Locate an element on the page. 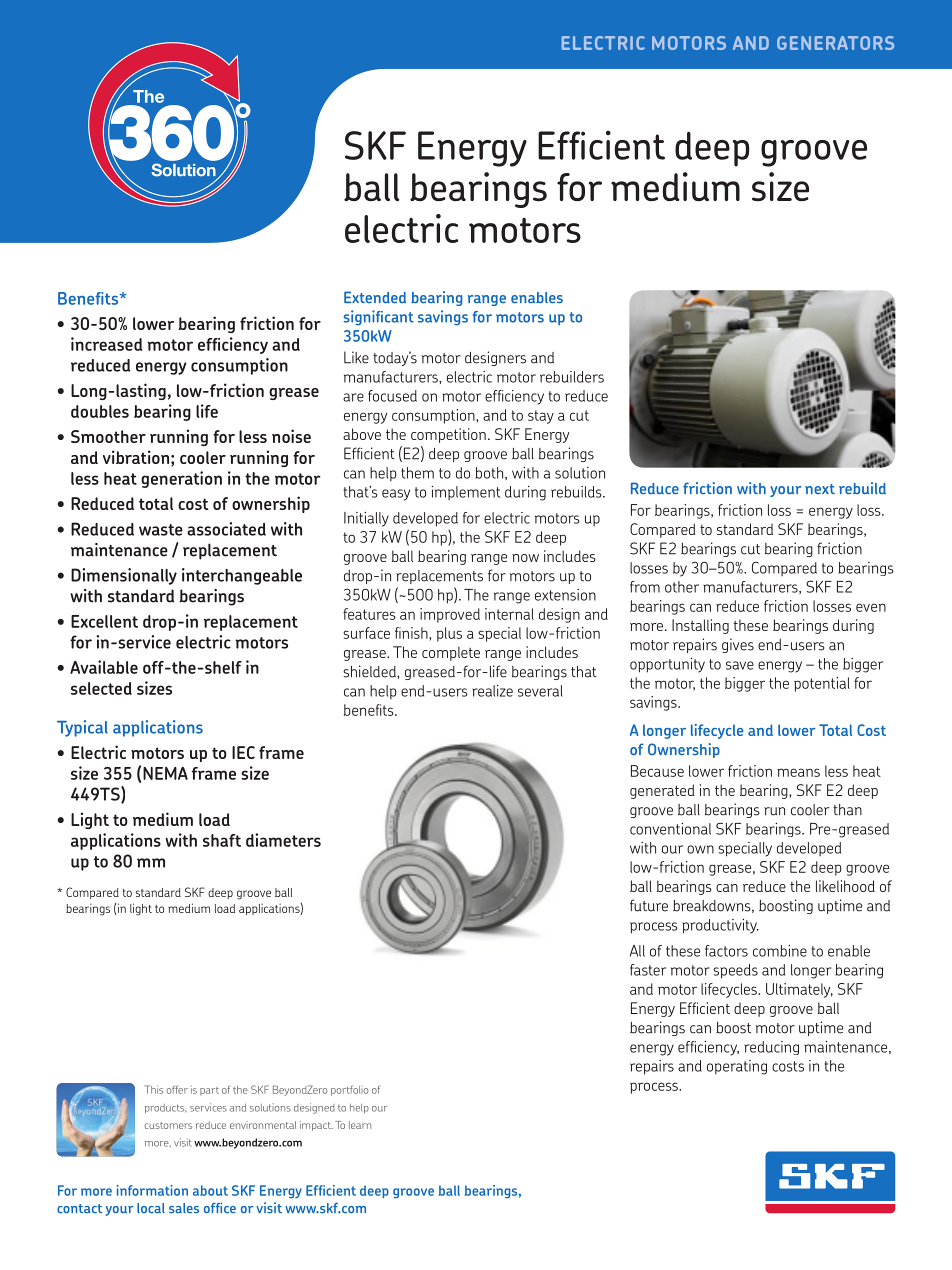 This image has width=952, height=1270. plus is located at coordinates (449, 634).
